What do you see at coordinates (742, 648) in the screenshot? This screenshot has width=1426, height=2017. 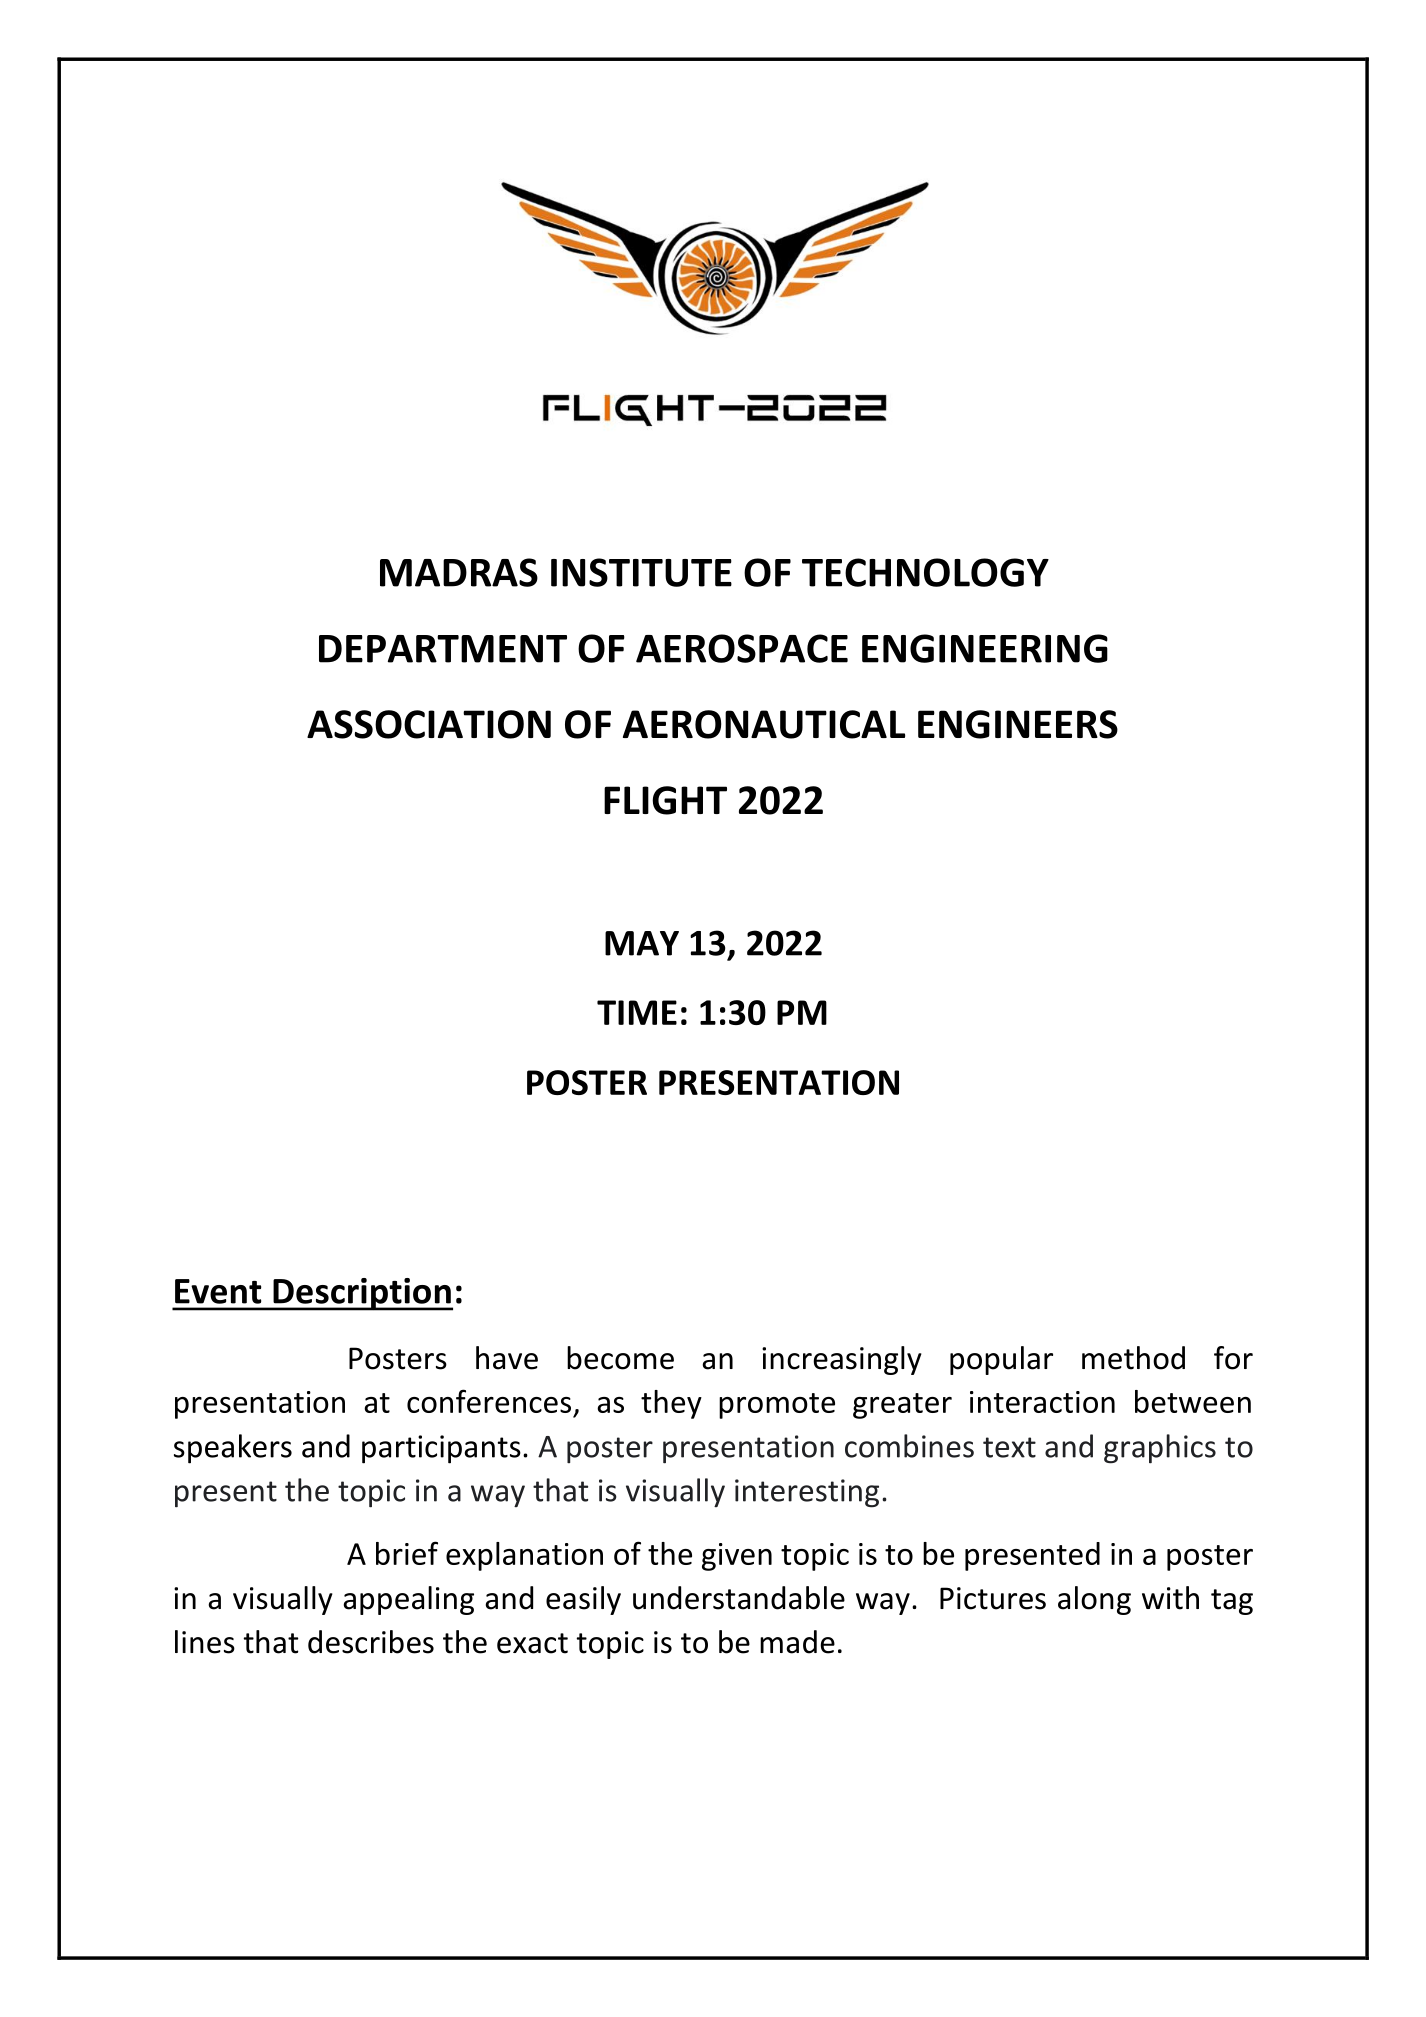 I see `AEROSPACE` at bounding box center [742, 648].
